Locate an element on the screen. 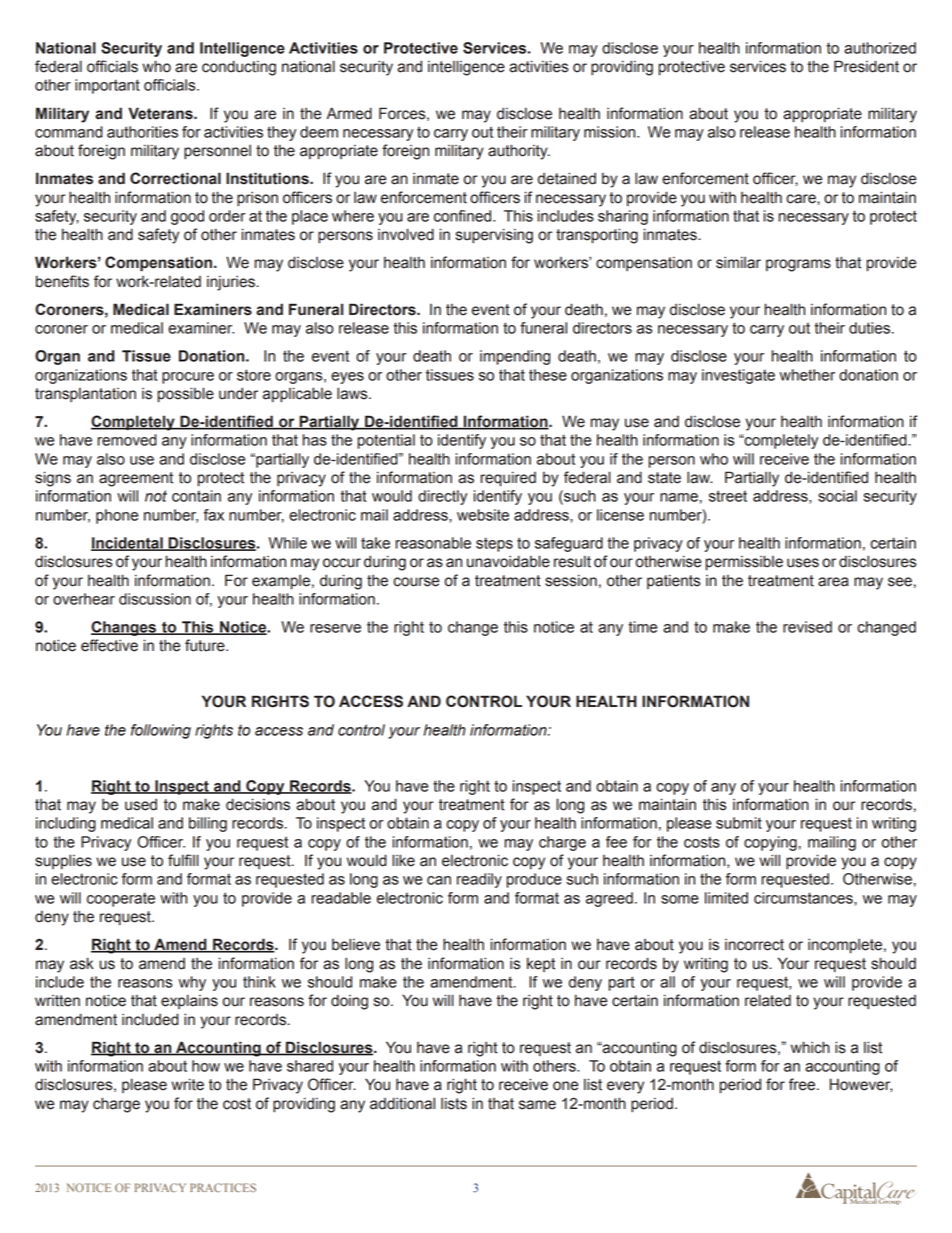  revised is located at coordinates (807, 627).
